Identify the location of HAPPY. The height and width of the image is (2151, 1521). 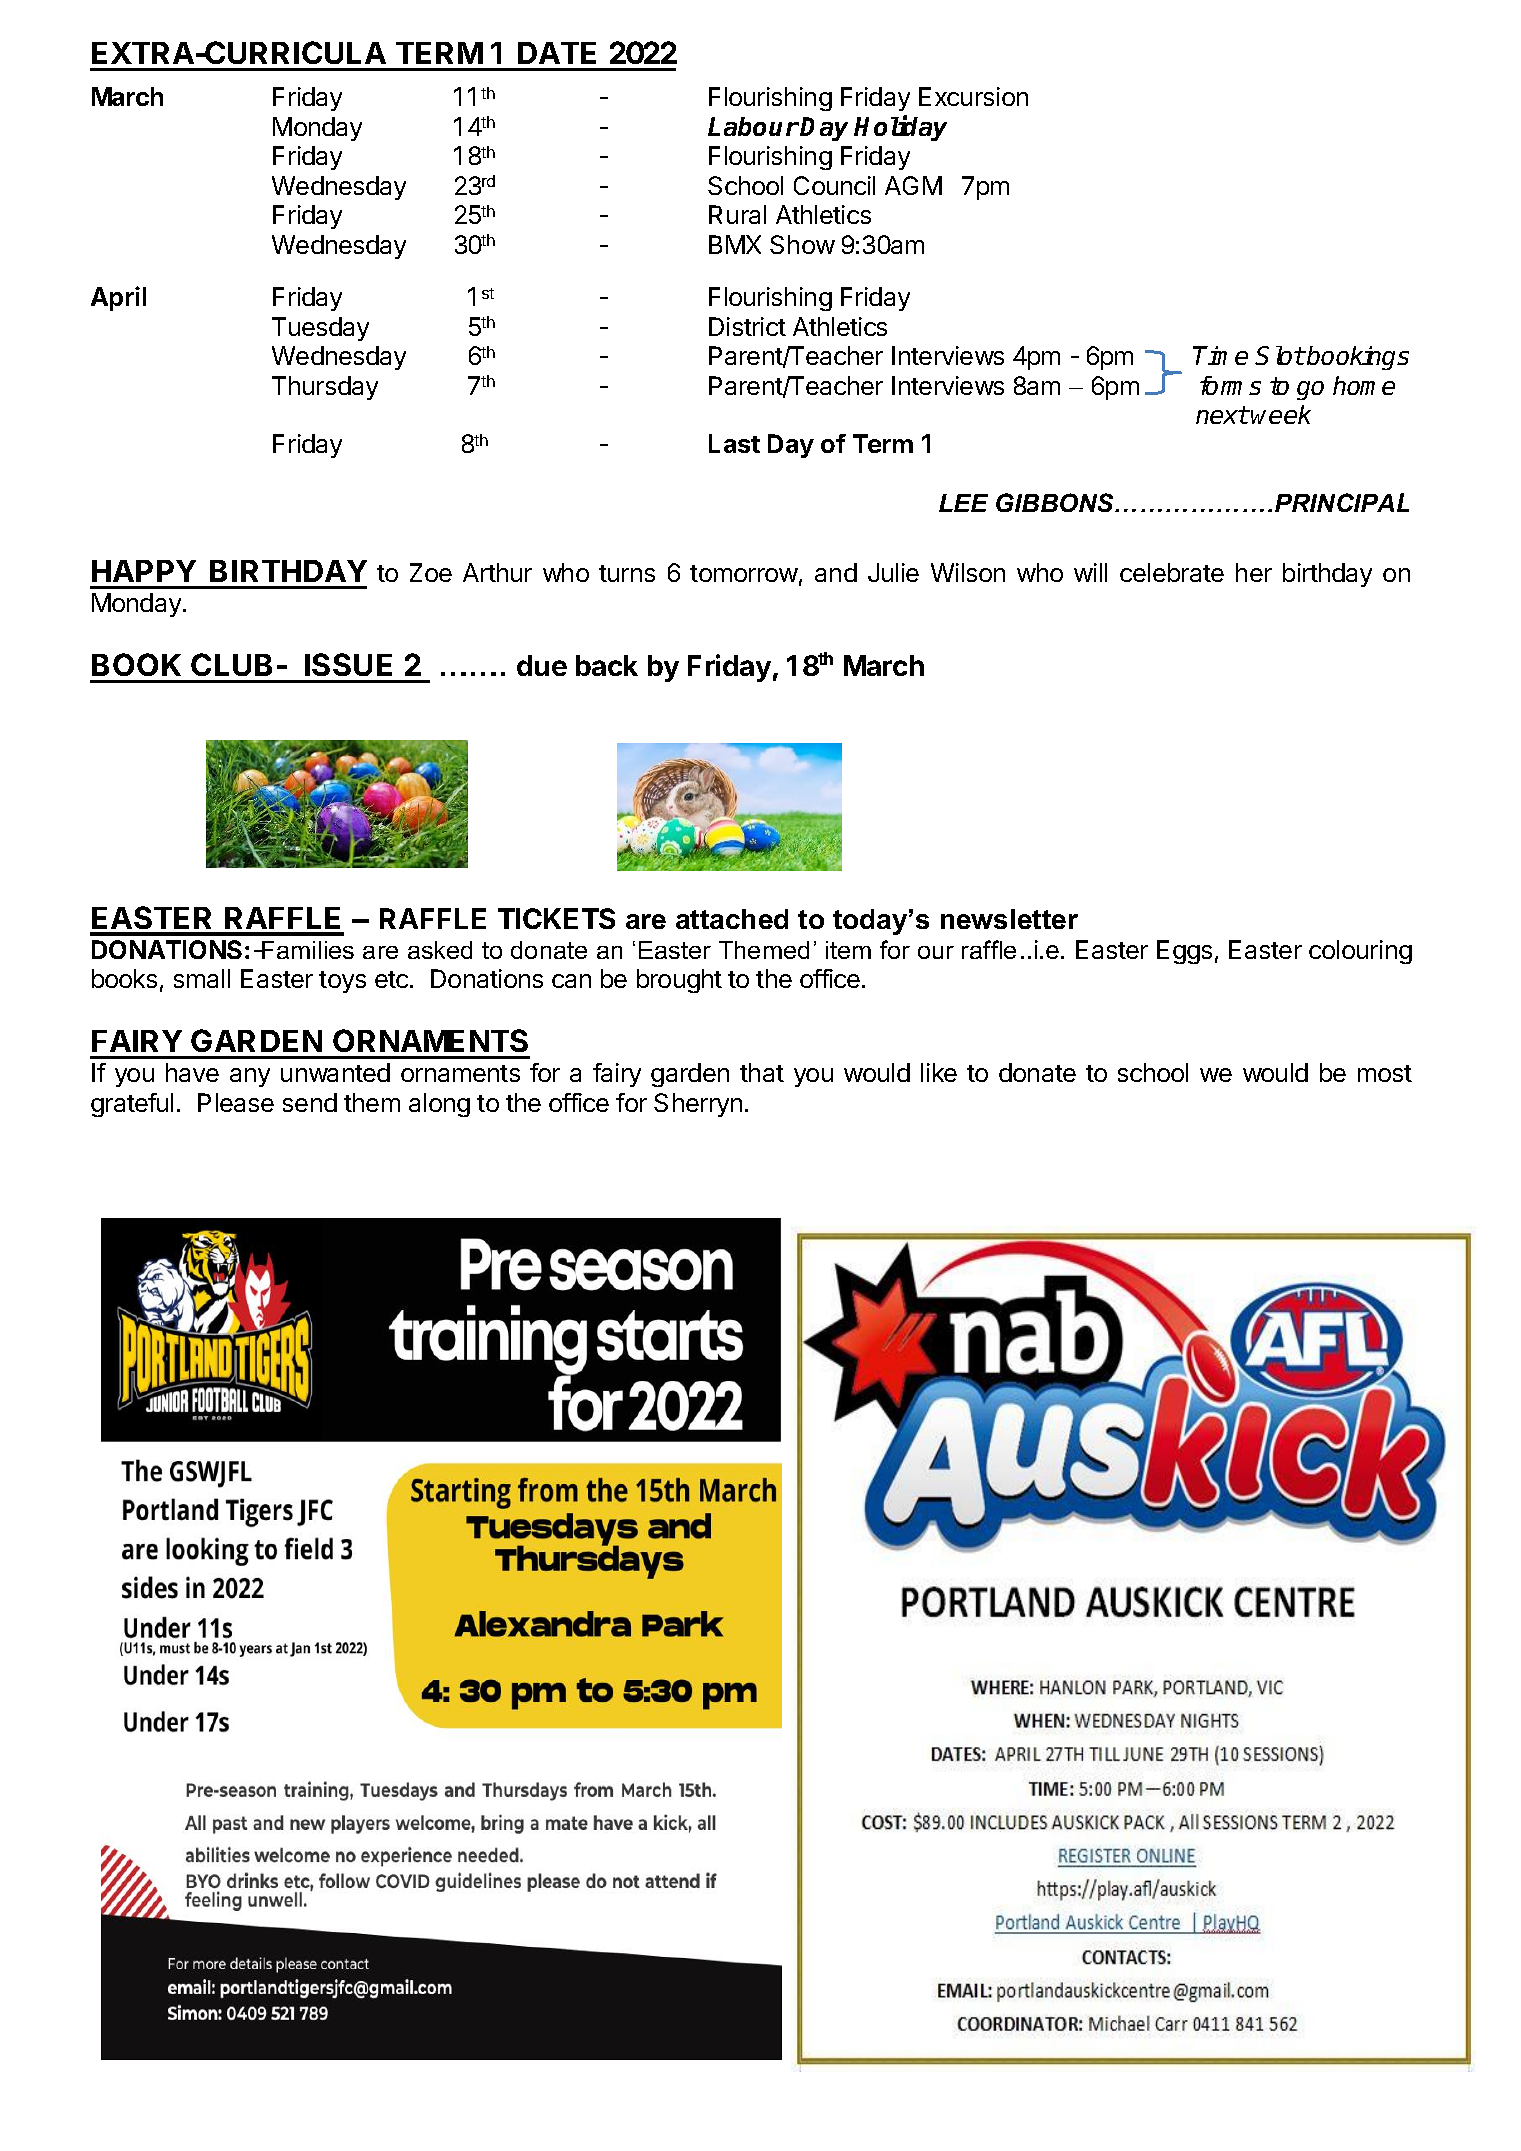
(144, 571).
